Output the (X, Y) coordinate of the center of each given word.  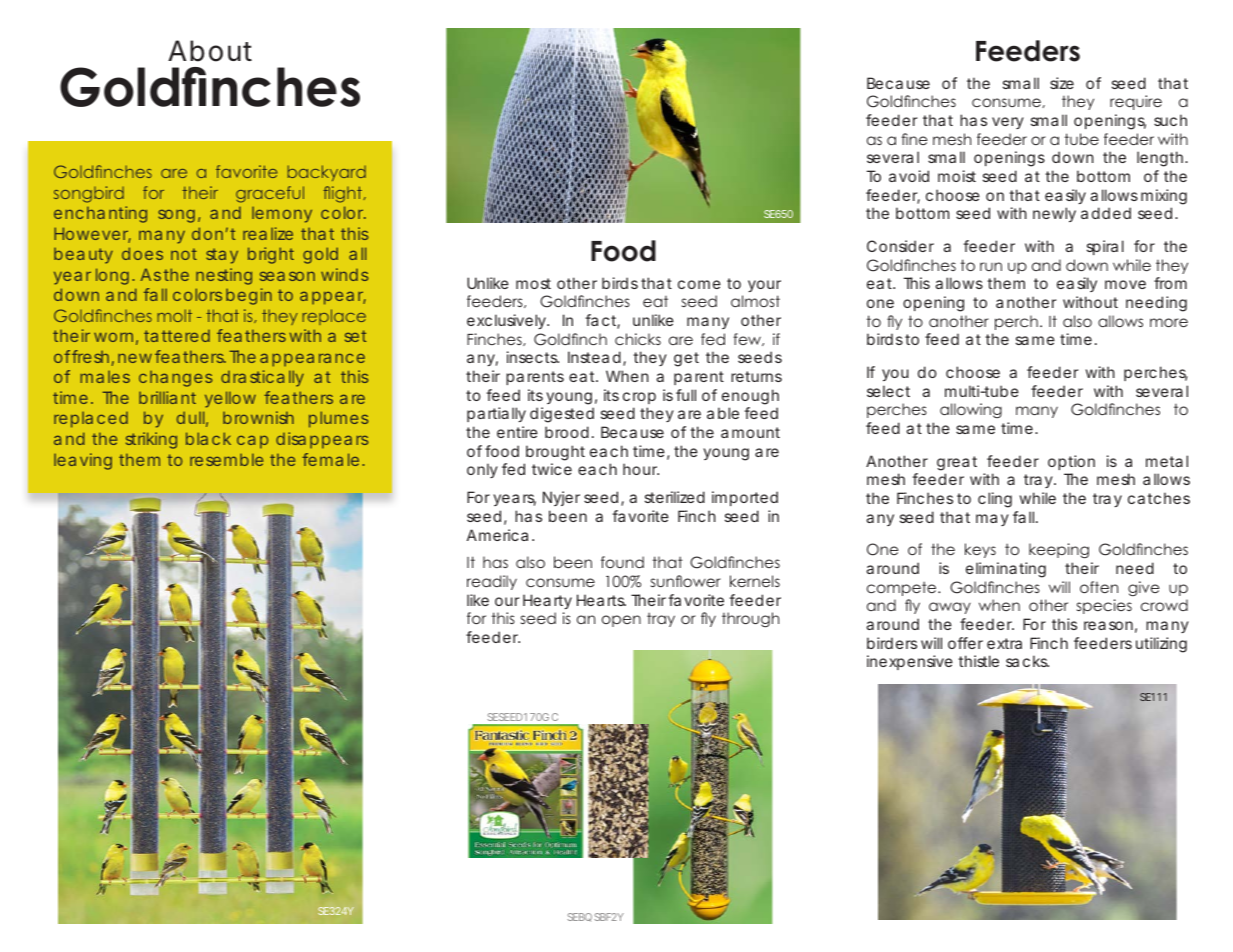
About (210, 51)
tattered (177, 336)
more (1169, 322)
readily (492, 582)
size (1062, 83)
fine (914, 139)
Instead (596, 358)
